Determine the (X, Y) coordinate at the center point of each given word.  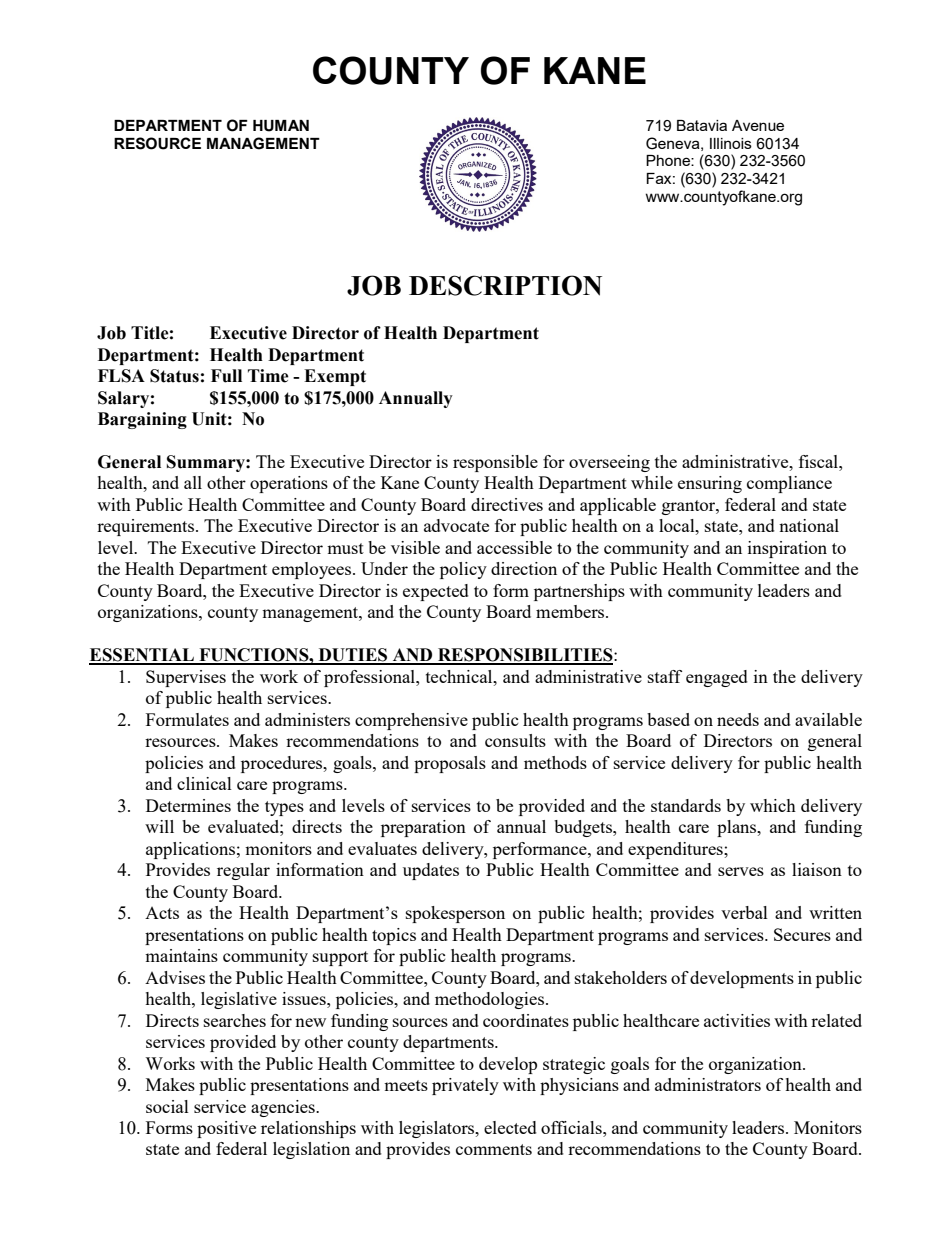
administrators (708, 1084)
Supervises (186, 678)
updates (431, 871)
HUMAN (281, 126)
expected (436, 592)
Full (226, 376)
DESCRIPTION (505, 285)
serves (741, 871)
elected (510, 1127)
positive (226, 1129)
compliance (789, 484)
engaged (717, 678)
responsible (495, 463)
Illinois (731, 143)
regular (243, 871)
